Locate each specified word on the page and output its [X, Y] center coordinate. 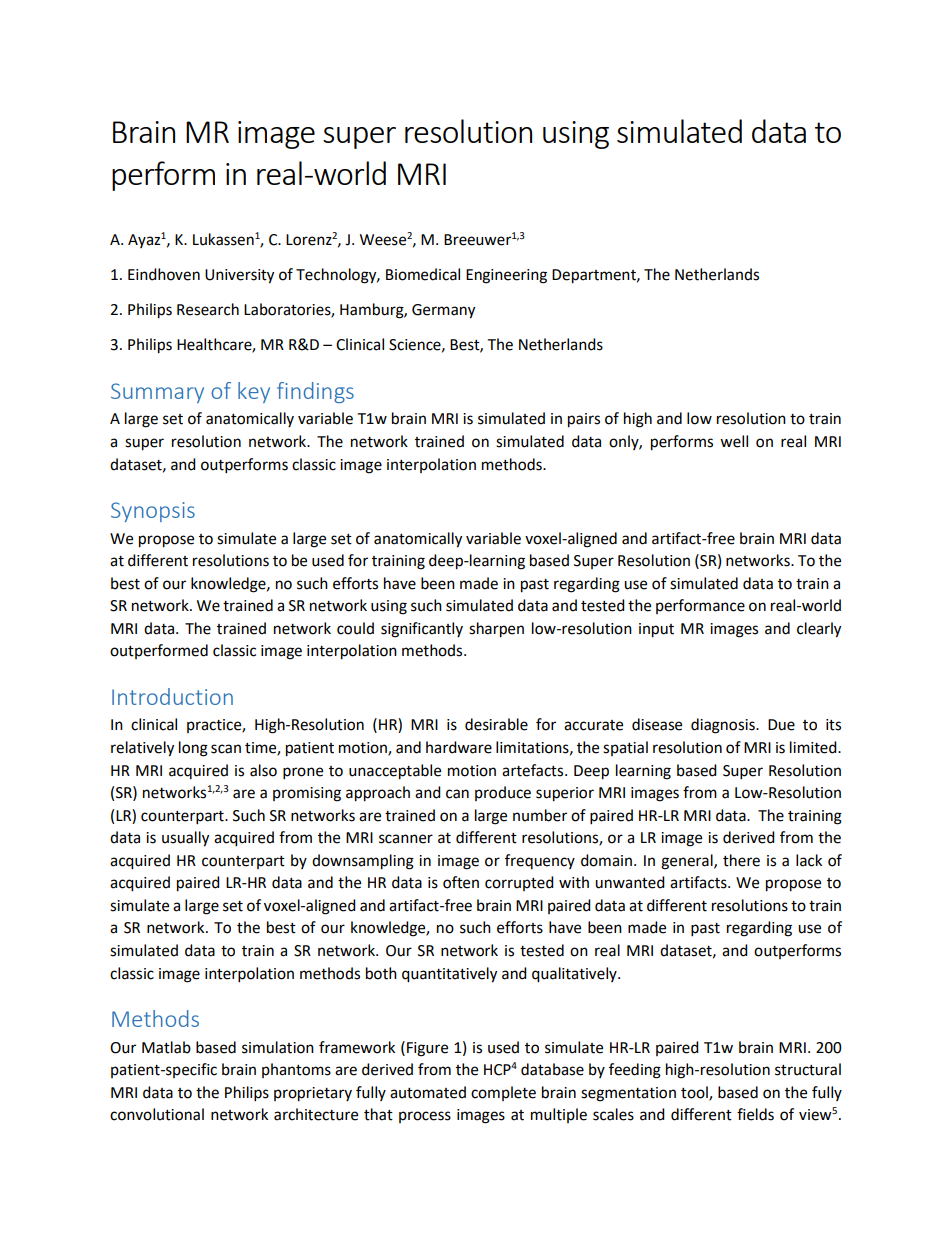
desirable [496, 724]
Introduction [172, 696]
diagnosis [724, 726]
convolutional [157, 1114]
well [734, 441]
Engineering [506, 276]
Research [208, 309]
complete [503, 1093]
